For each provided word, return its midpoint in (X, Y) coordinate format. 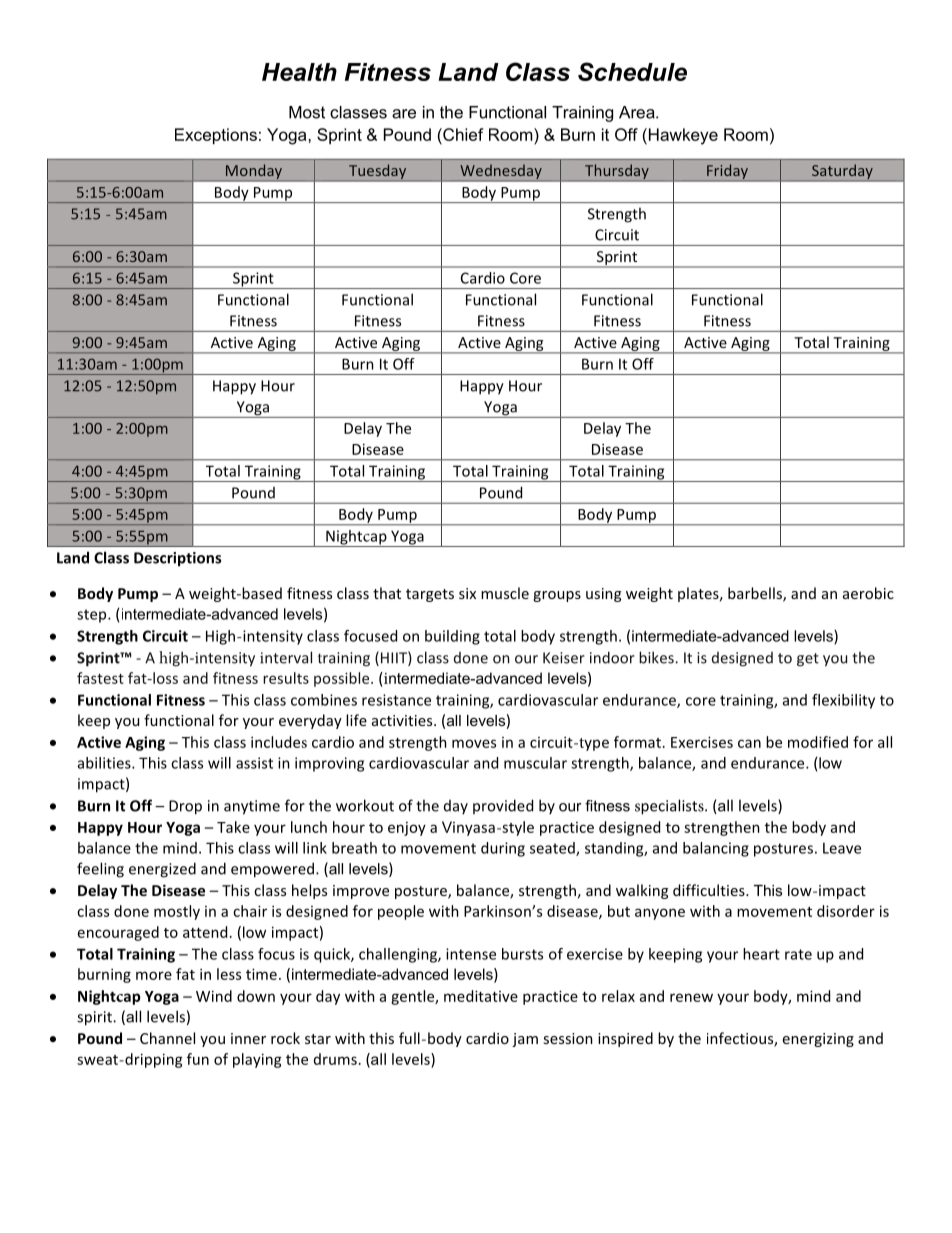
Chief (462, 134)
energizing (818, 1040)
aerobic (868, 593)
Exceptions (216, 136)
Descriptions (177, 559)
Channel (167, 1038)
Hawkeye (682, 136)
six (467, 593)
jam (525, 1040)
